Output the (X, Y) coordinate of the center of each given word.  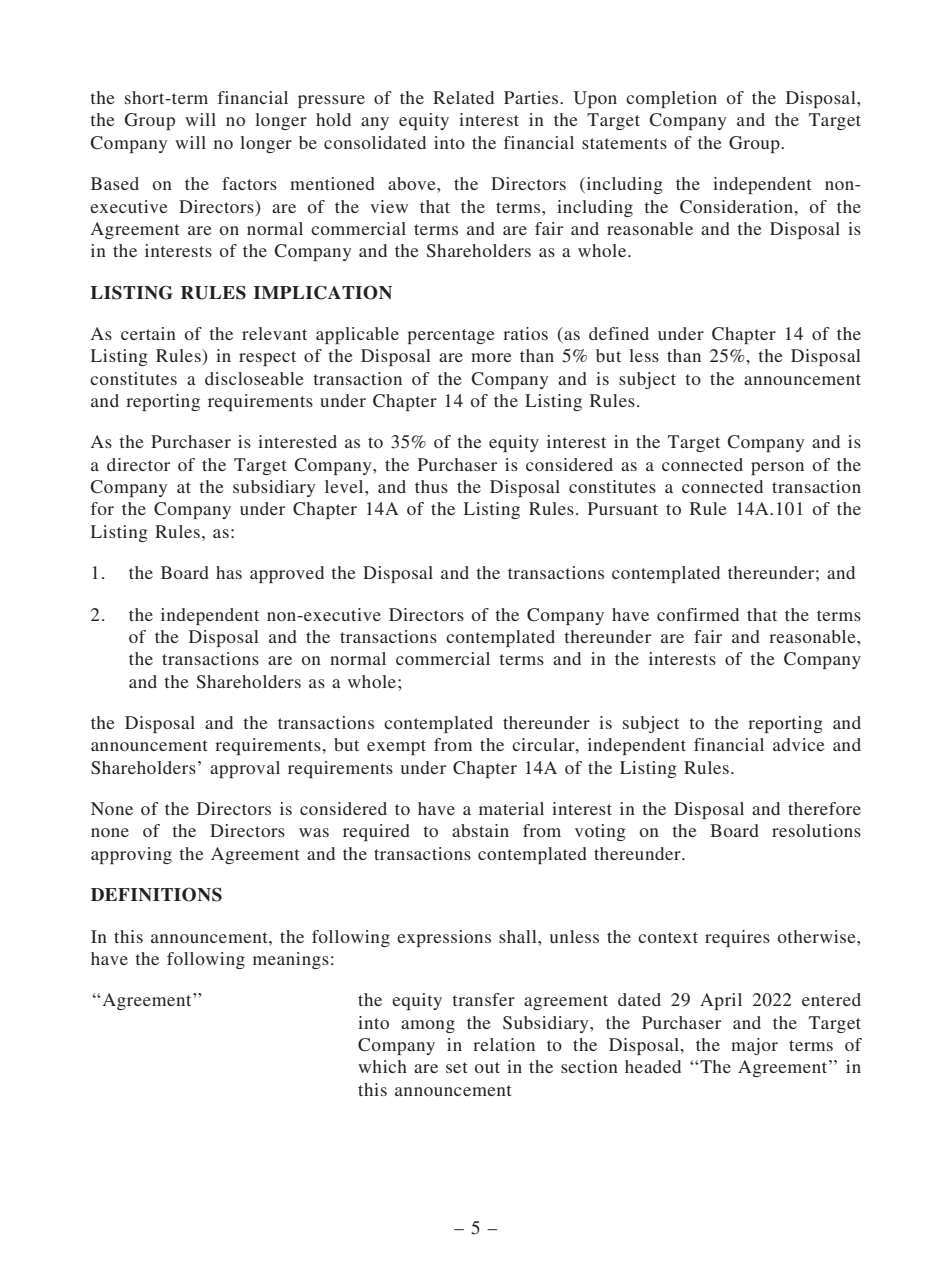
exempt (396, 747)
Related (463, 97)
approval (245, 769)
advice (799, 744)
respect (267, 358)
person (777, 468)
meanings (291, 960)
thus (431, 486)
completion (671, 99)
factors (249, 183)
